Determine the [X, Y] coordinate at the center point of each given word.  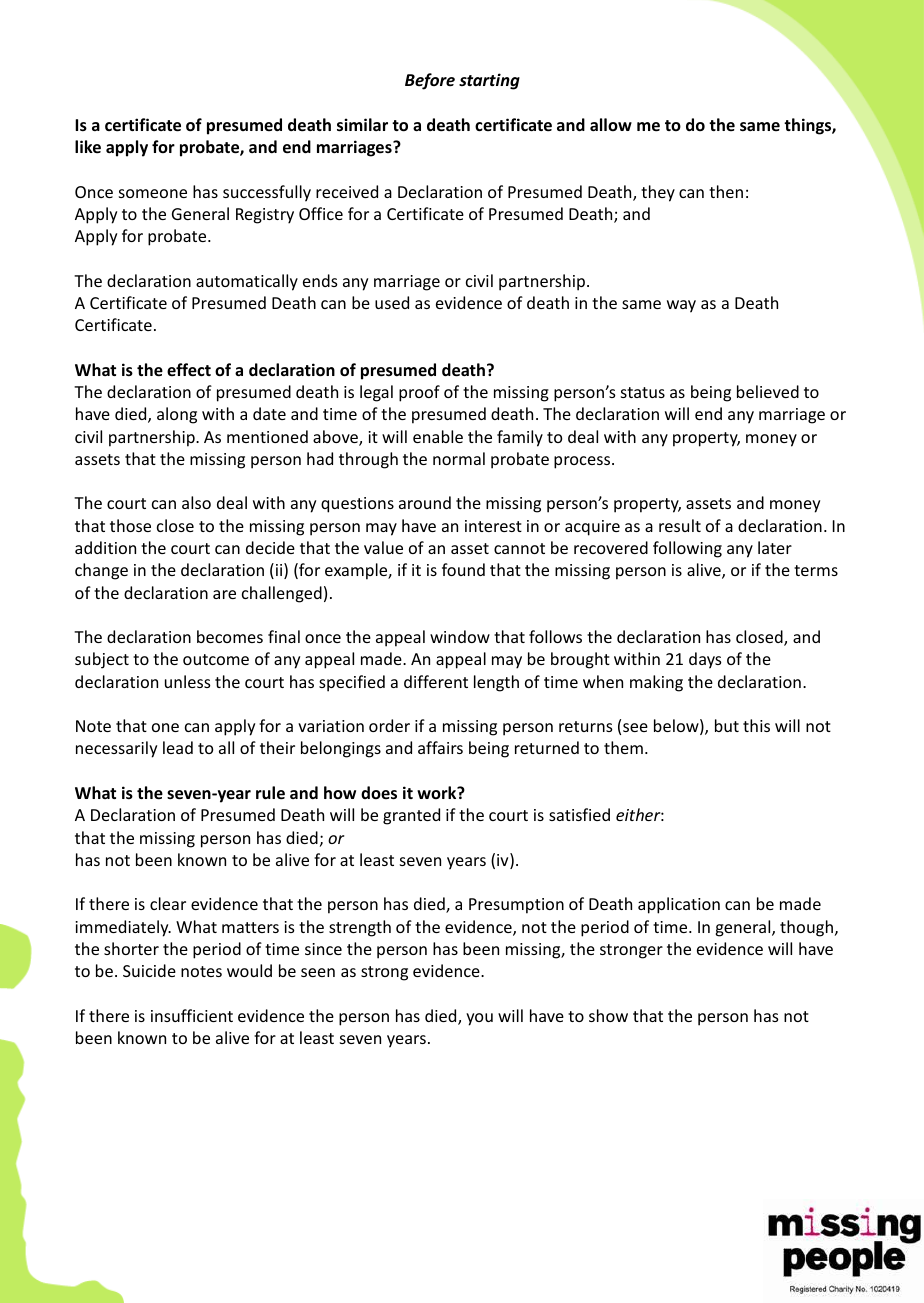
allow [611, 124]
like [88, 147]
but [727, 725]
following [687, 549]
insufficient [192, 1015]
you [479, 1019]
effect [189, 370]
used [392, 302]
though [806, 928]
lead [178, 747]
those [130, 525]
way [681, 306]
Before [430, 81]
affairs [440, 747]
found [463, 569]
